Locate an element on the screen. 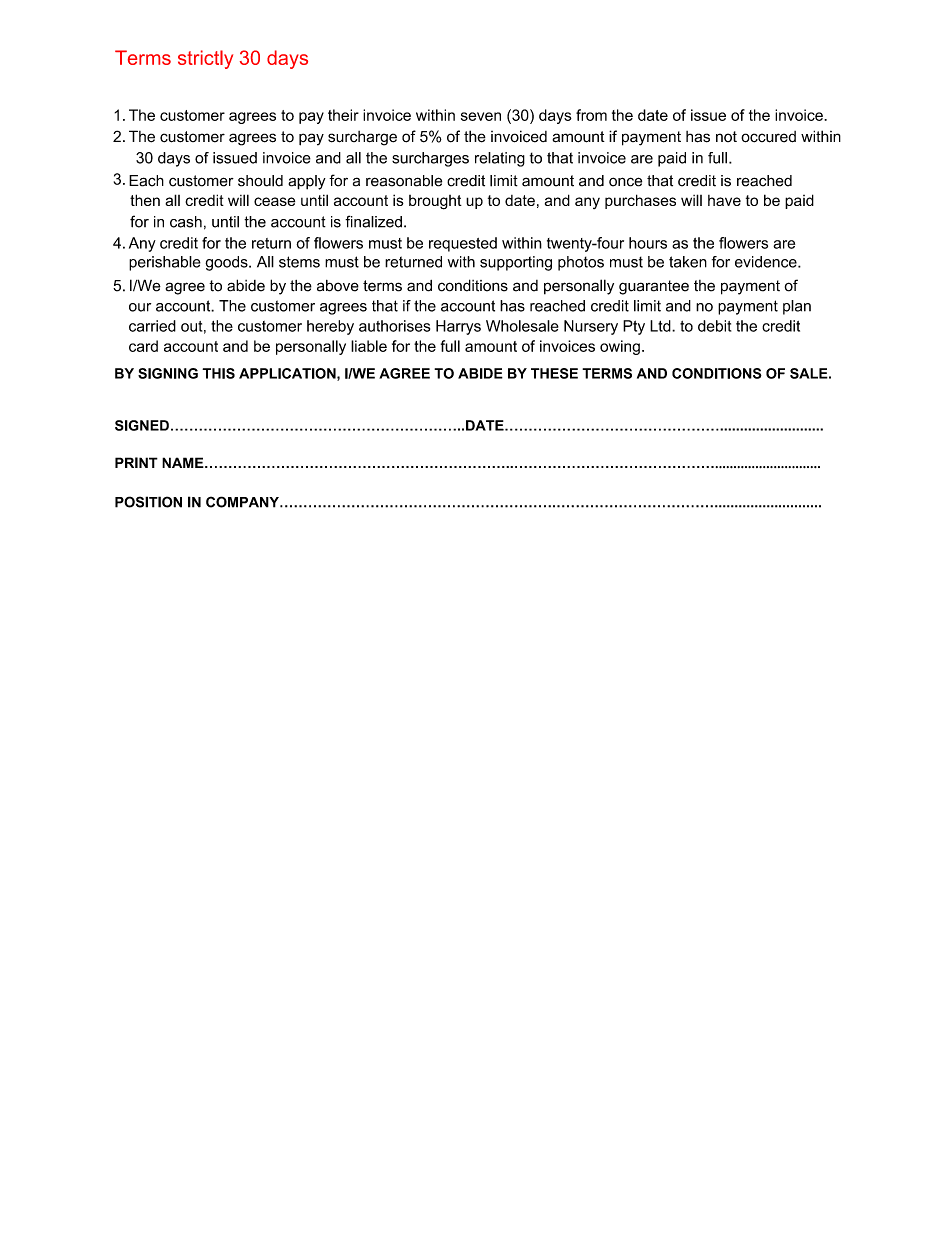 The height and width of the screenshot is (1233, 952). seven is located at coordinates (481, 116).
